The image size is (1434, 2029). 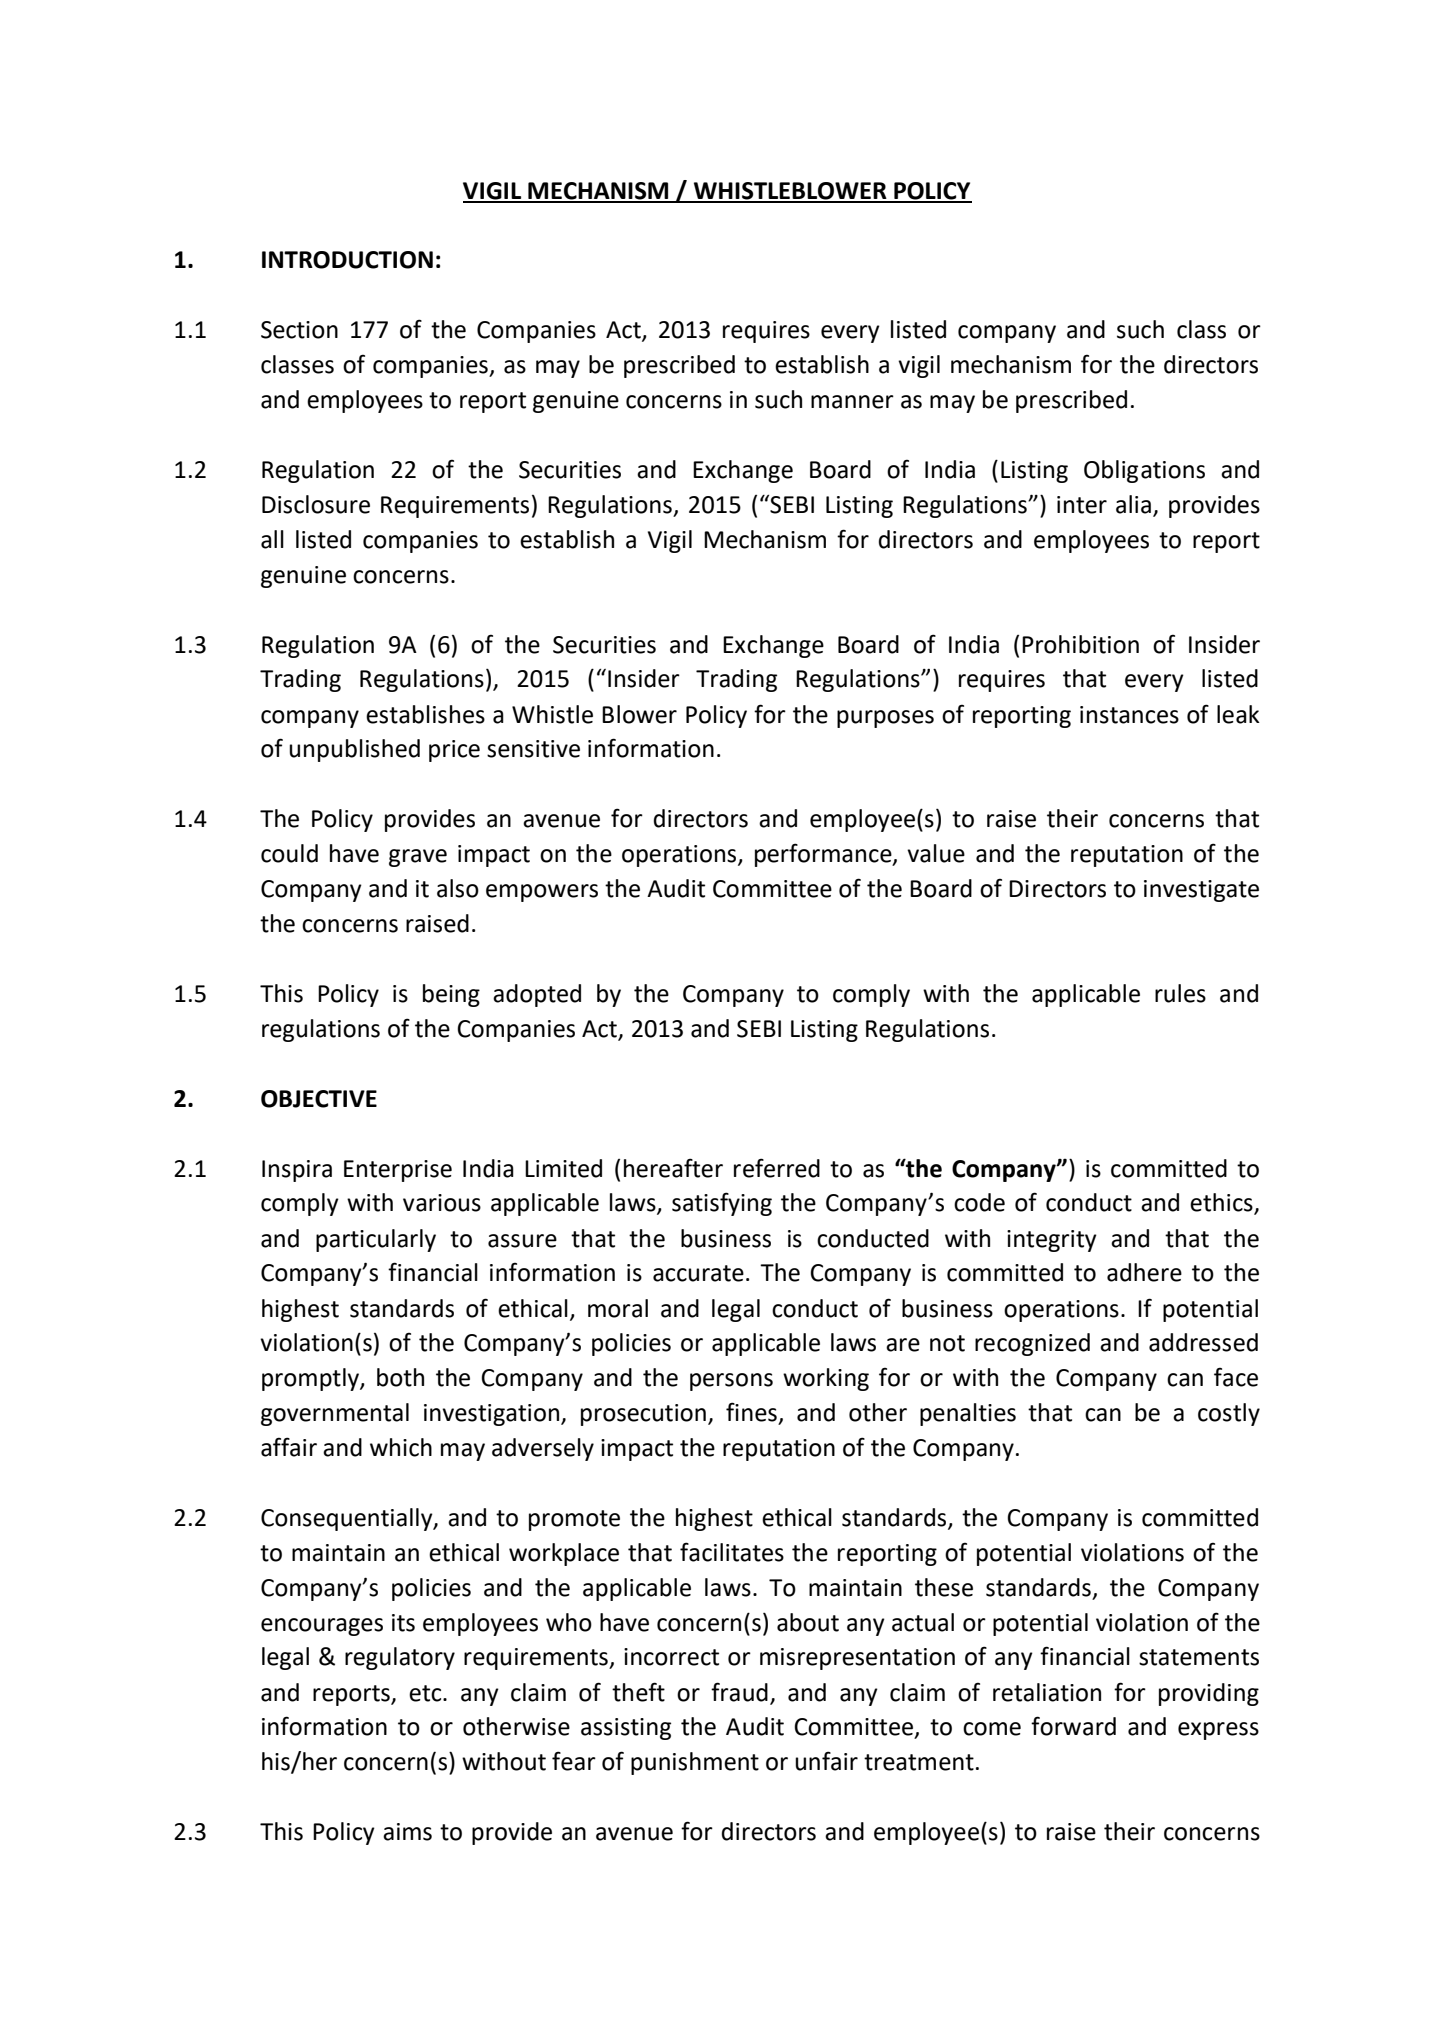 What do you see at coordinates (1073, 1726) in the screenshot?
I see `forward` at bounding box center [1073, 1726].
